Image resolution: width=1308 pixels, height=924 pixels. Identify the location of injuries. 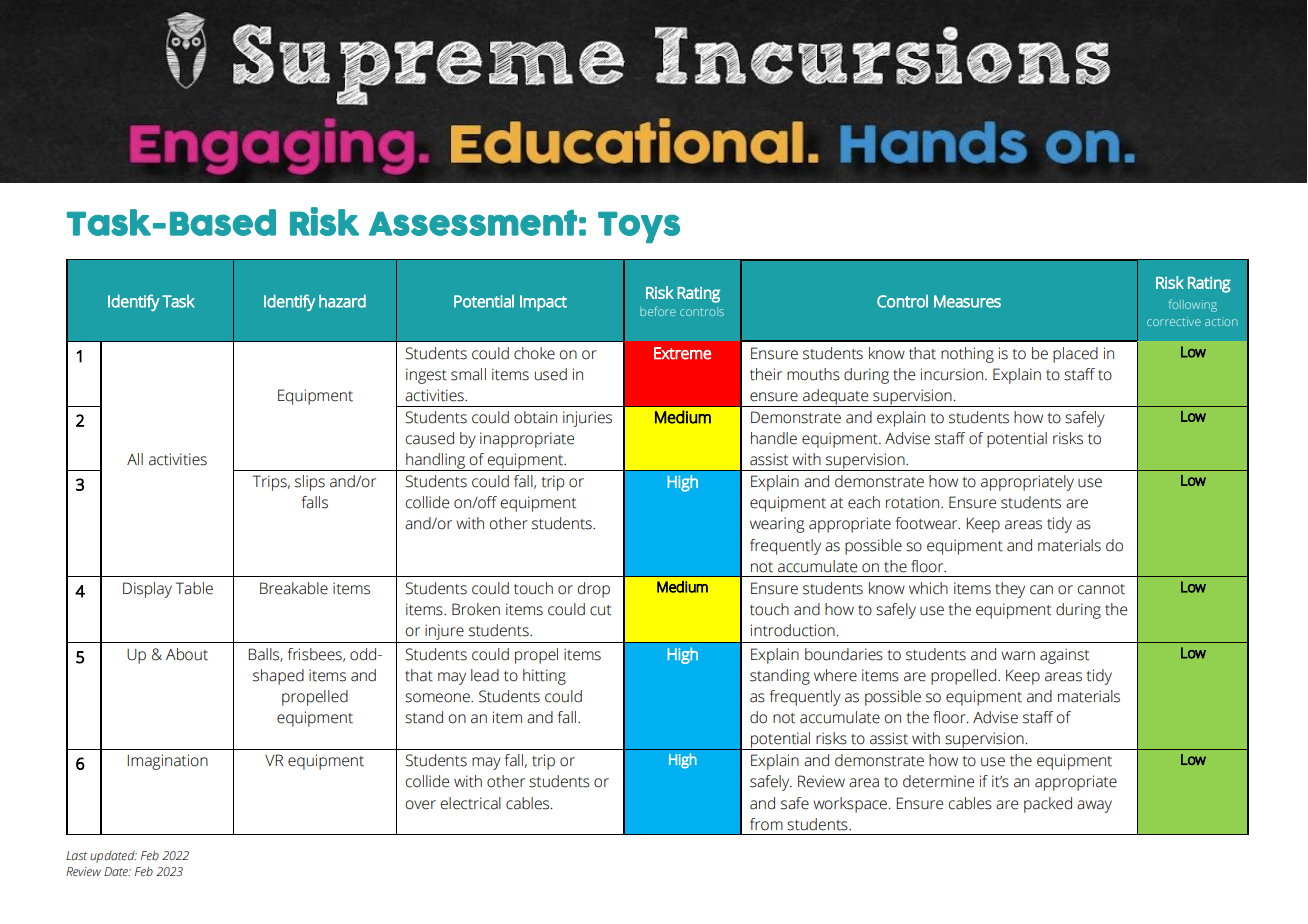
(587, 419).
